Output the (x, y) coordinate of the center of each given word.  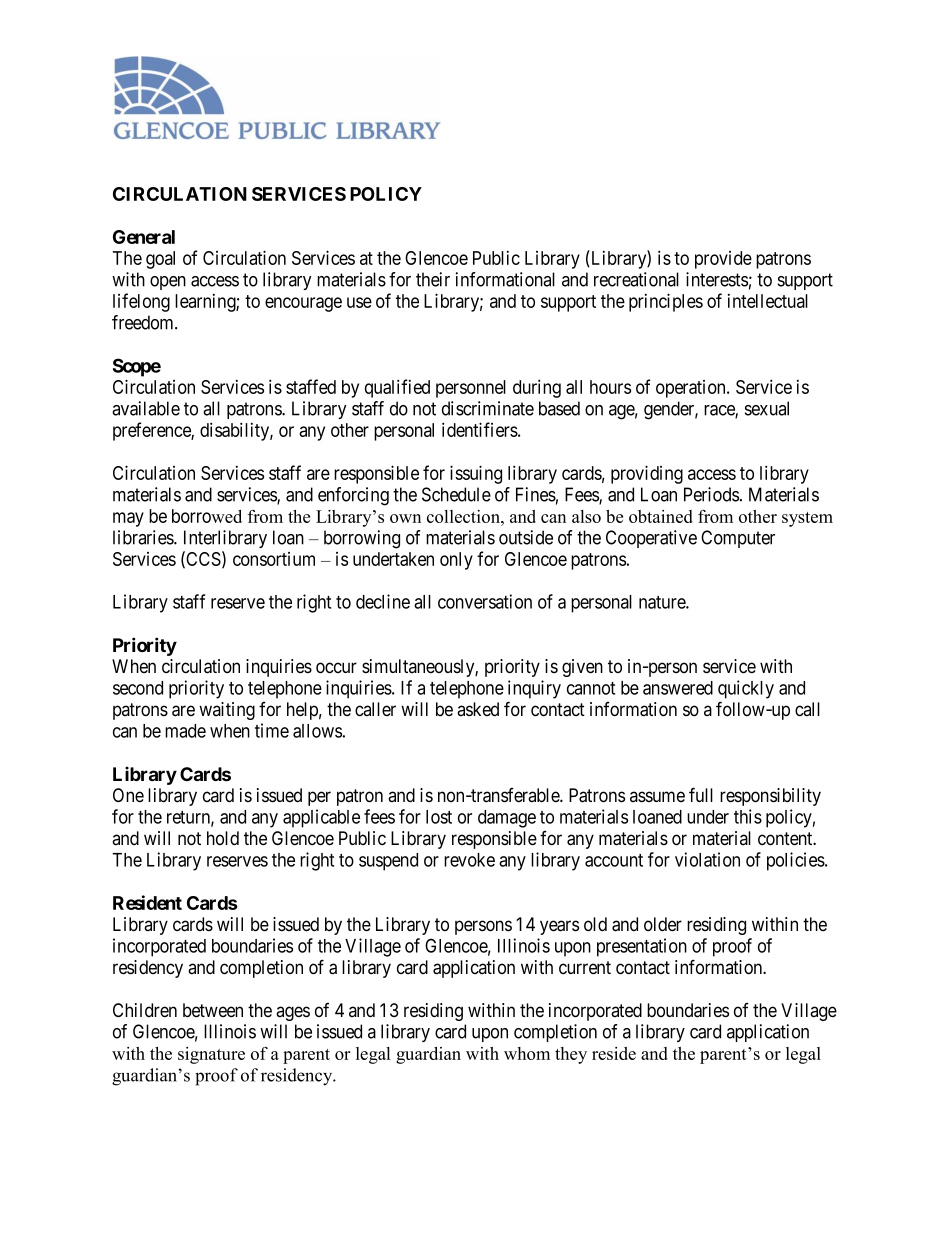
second (138, 688)
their (433, 279)
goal (160, 260)
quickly (746, 689)
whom (527, 1053)
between (213, 1010)
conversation (485, 601)
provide (723, 260)
